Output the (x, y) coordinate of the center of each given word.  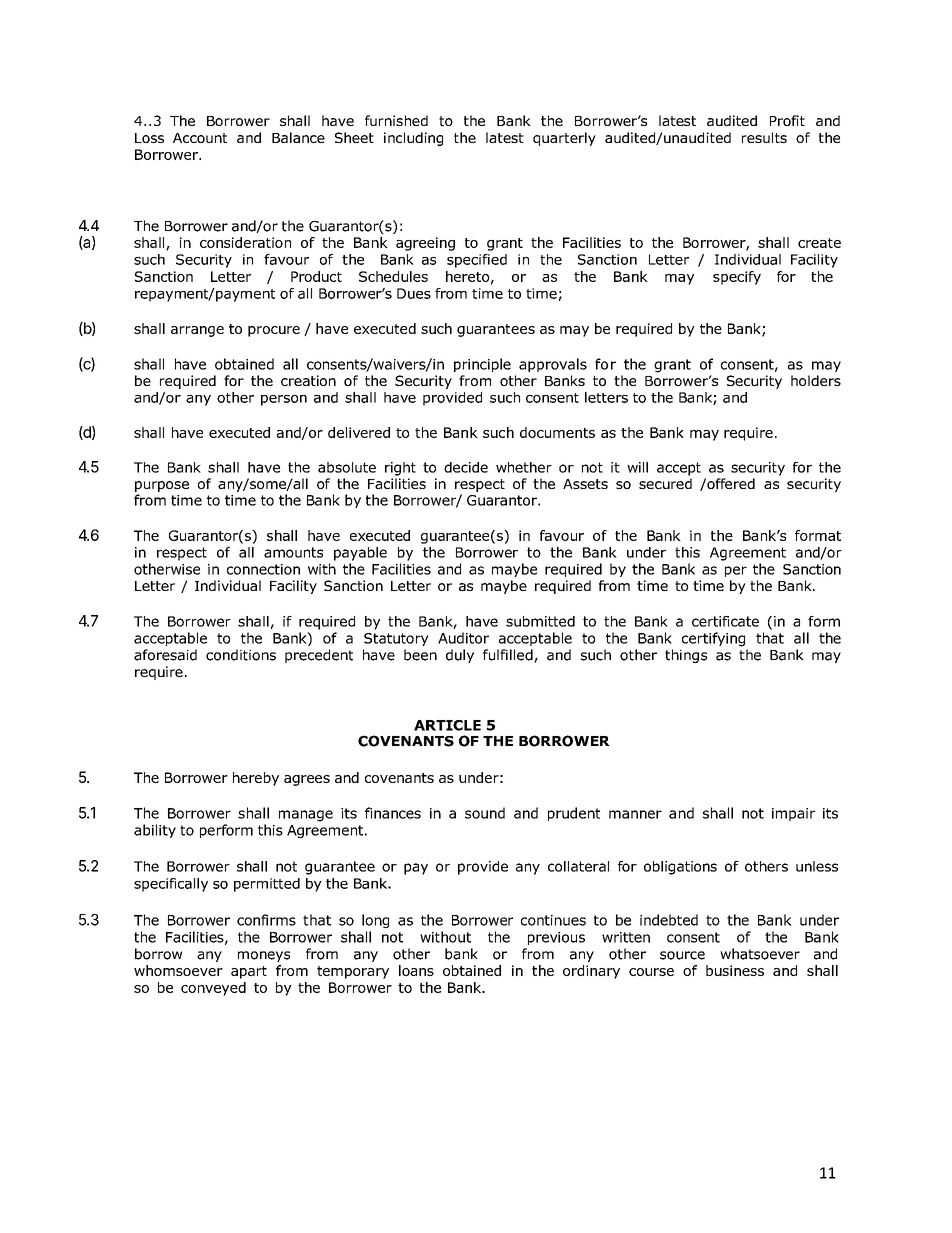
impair (793, 814)
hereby (256, 779)
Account (200, 138)
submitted (540, 621)
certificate (725, 621)
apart (249, 972)
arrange (197, 331)
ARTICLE (447, 725)
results (764, 137)
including (413, 139)
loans (416, 970)
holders (816, 380)
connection (263, 569)
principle (482, 365)
